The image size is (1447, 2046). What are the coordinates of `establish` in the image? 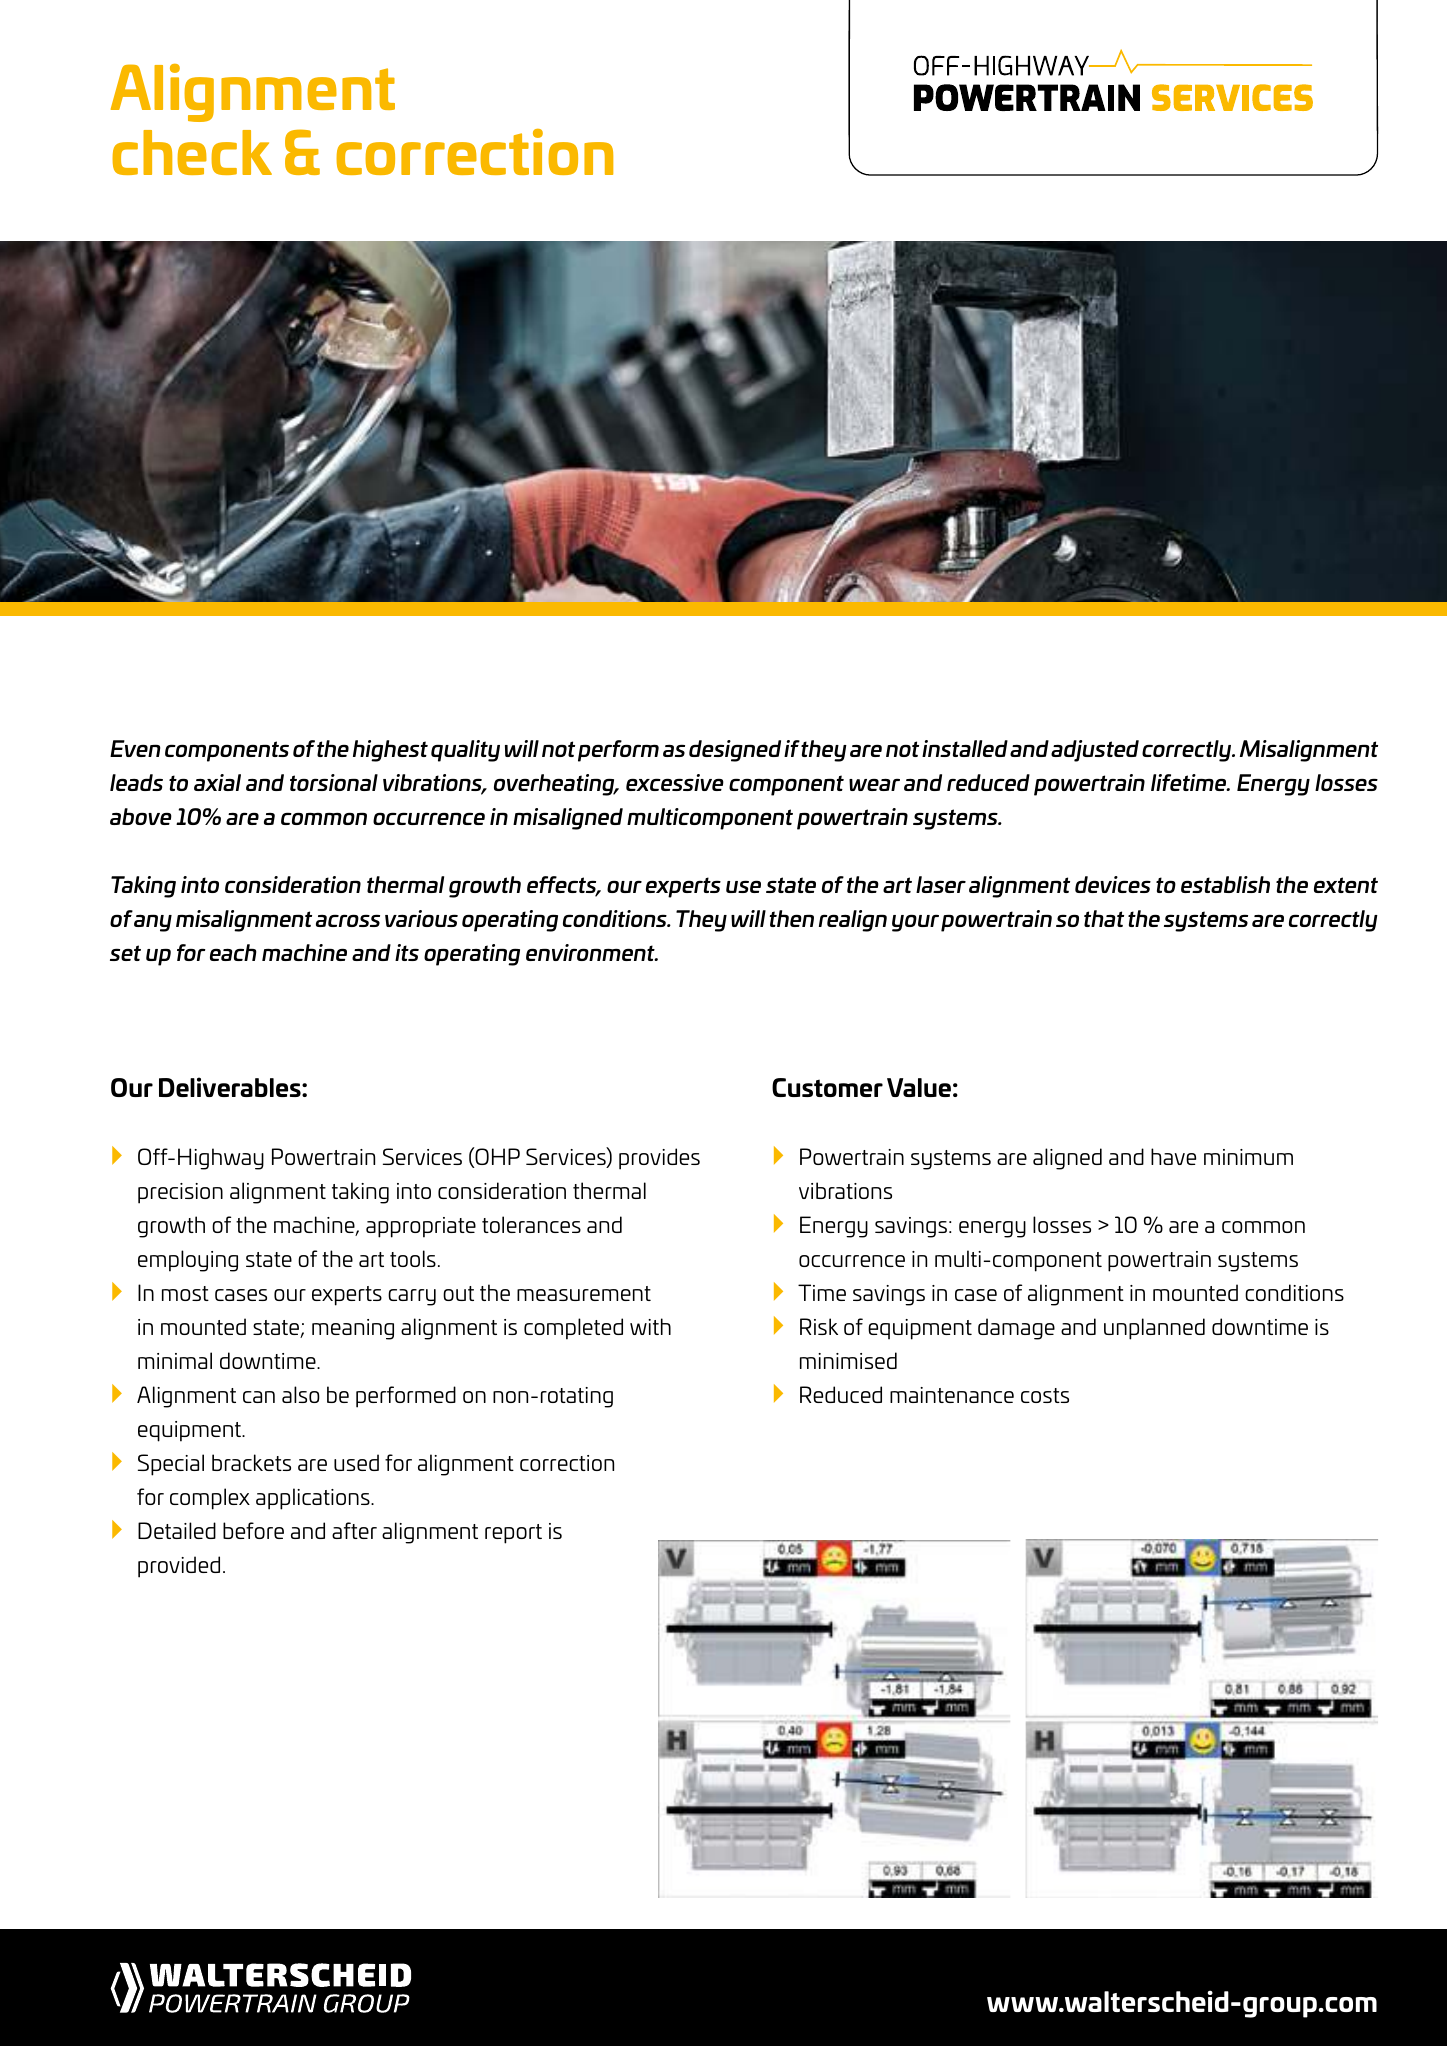 It's located at (1225, 884).
